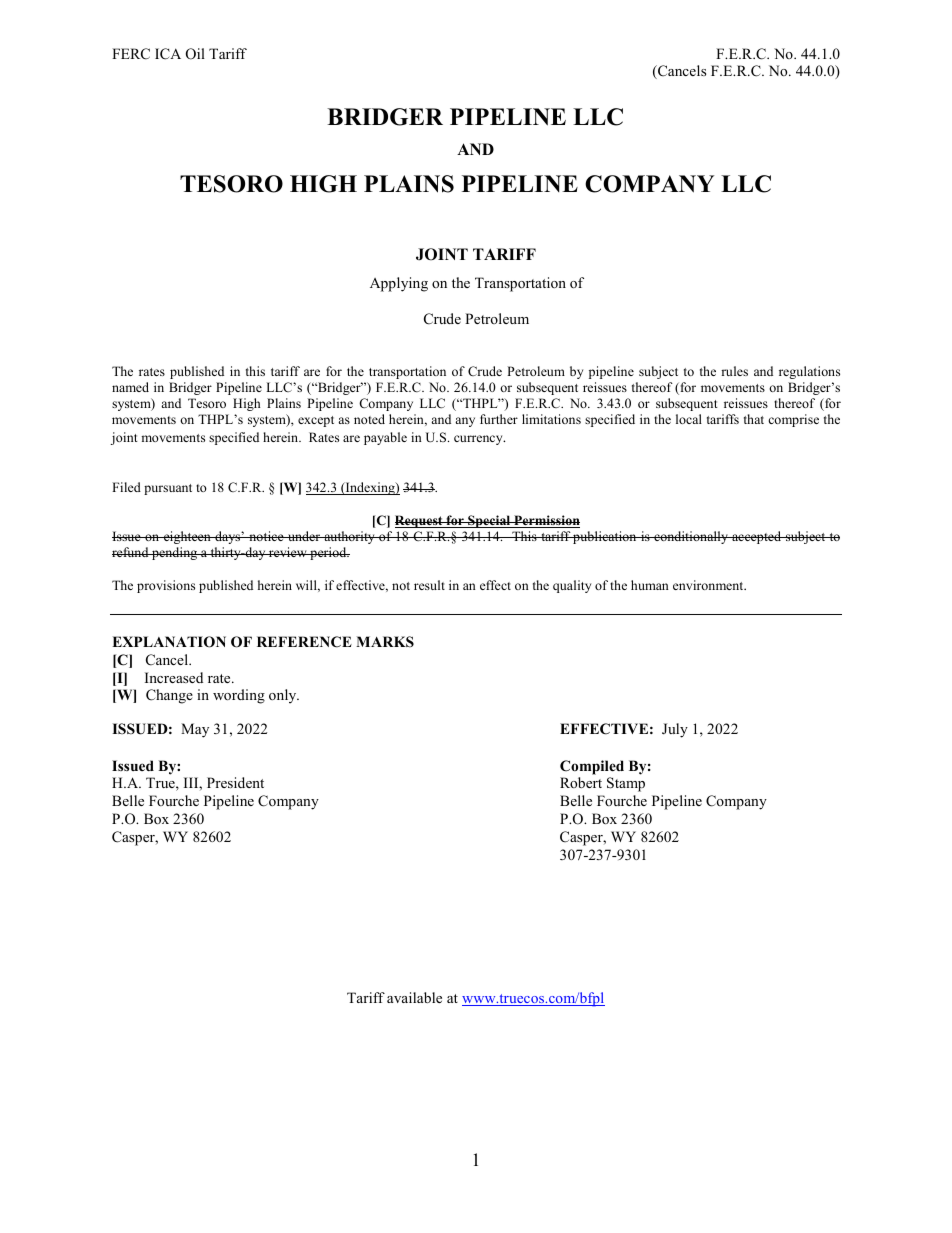  Describe the element at coordinates (675, 730) in the document. I see `July` at that location.
